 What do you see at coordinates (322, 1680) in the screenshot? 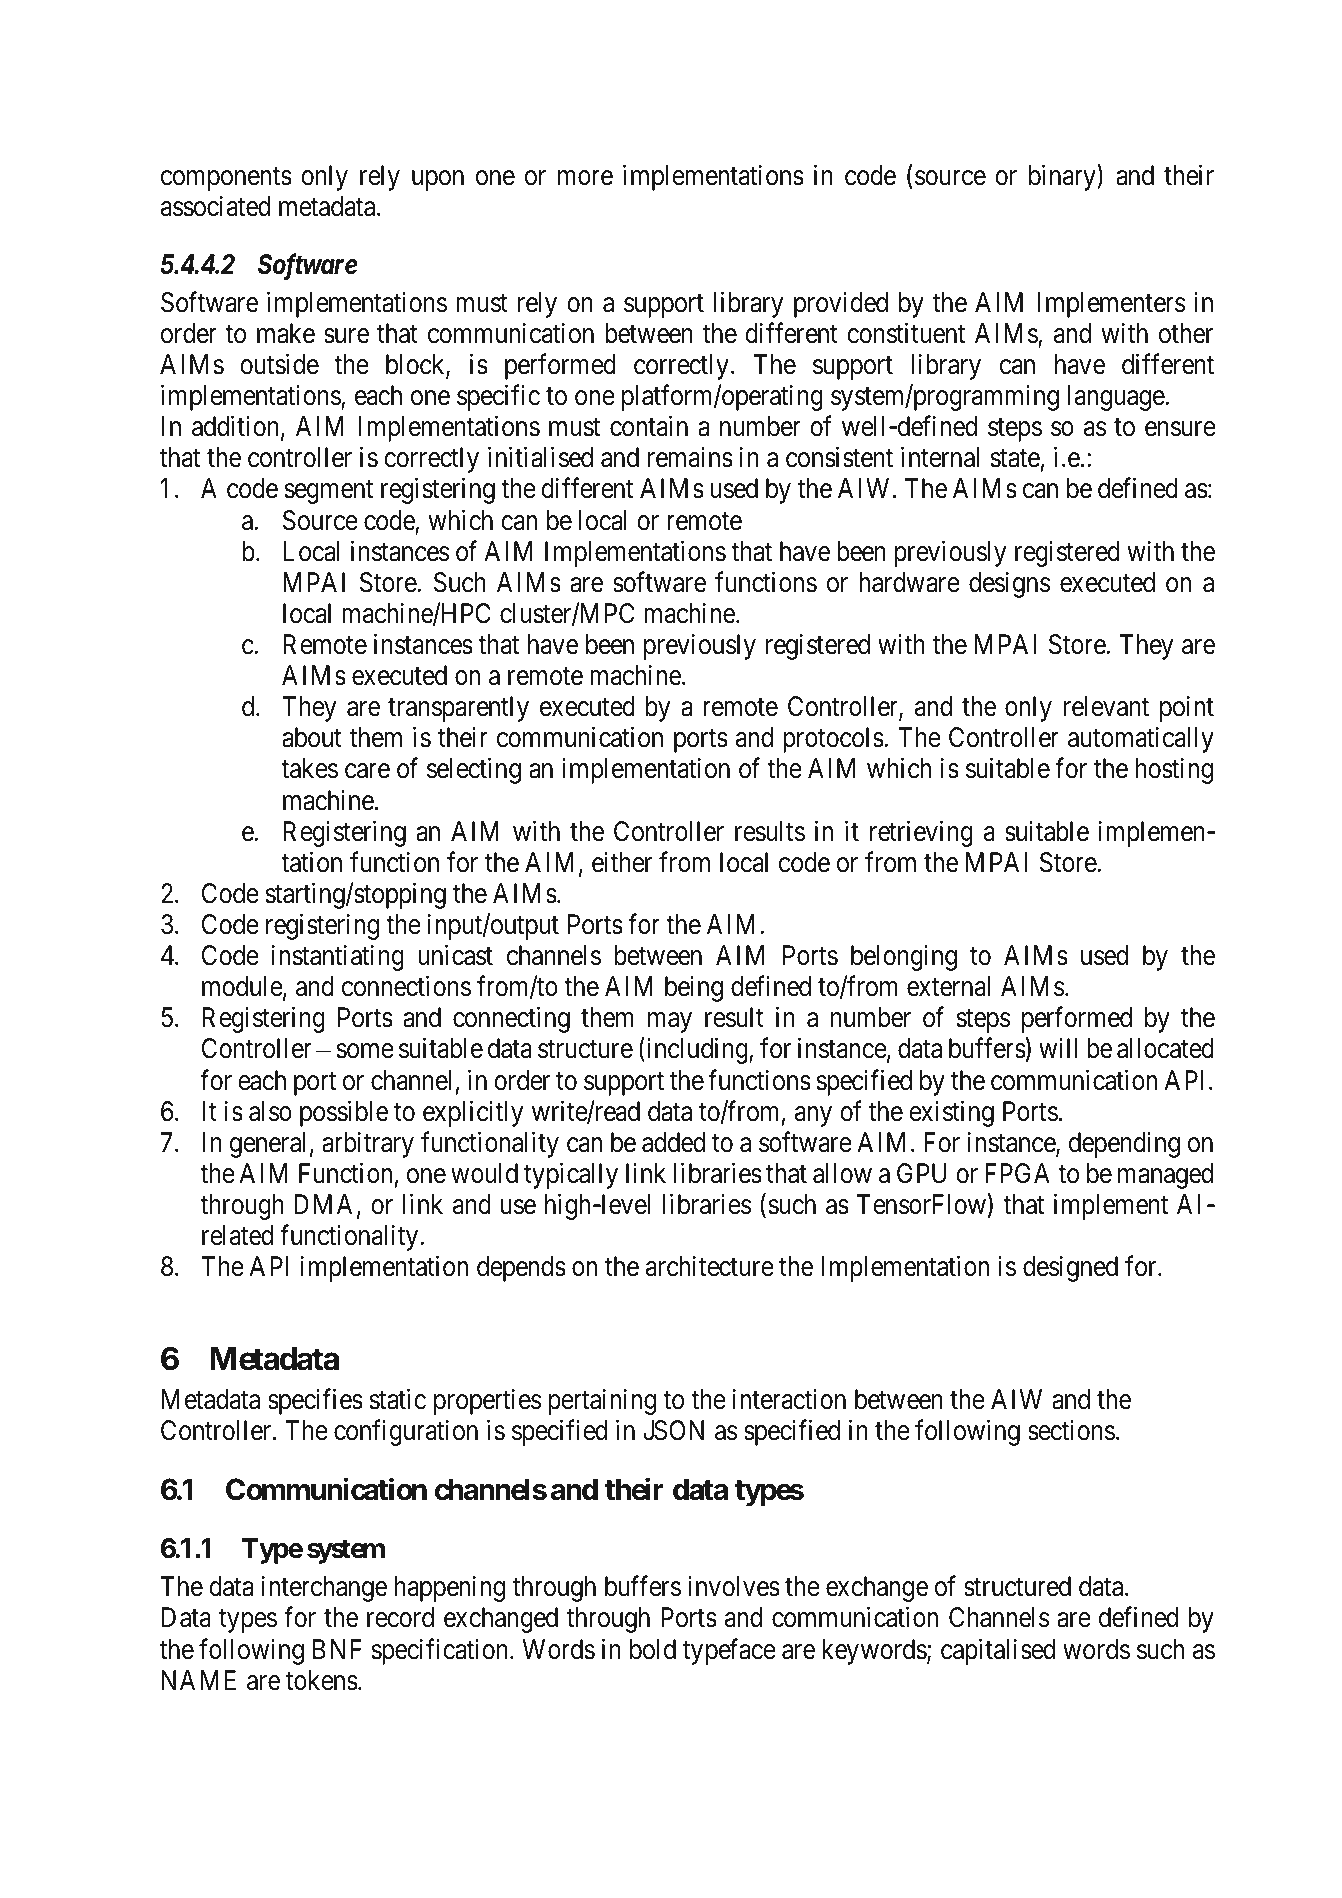
I see `tokens` at bounding box center [322, 1680].
